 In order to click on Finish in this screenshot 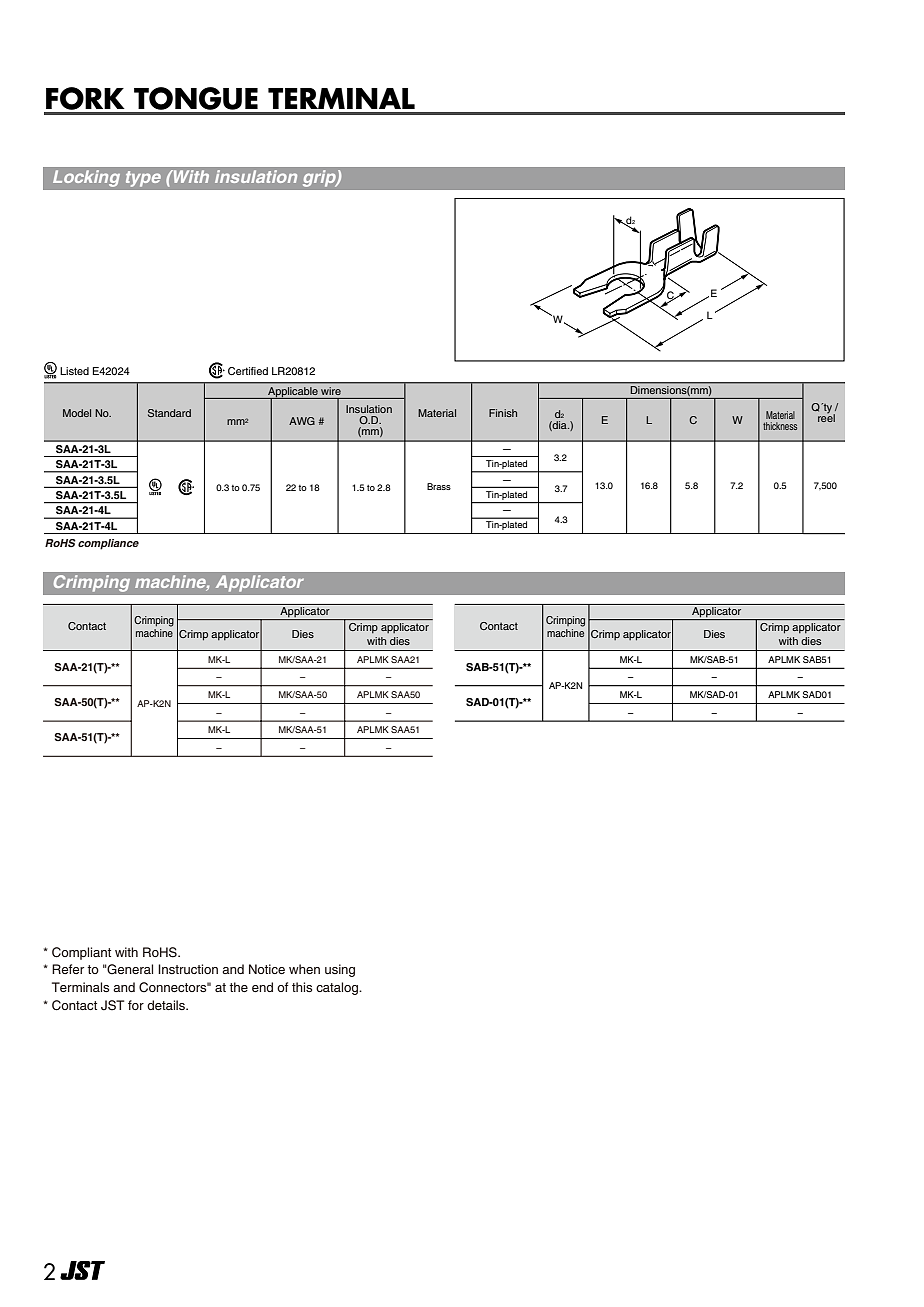, I will do `click(503, 413)`.
